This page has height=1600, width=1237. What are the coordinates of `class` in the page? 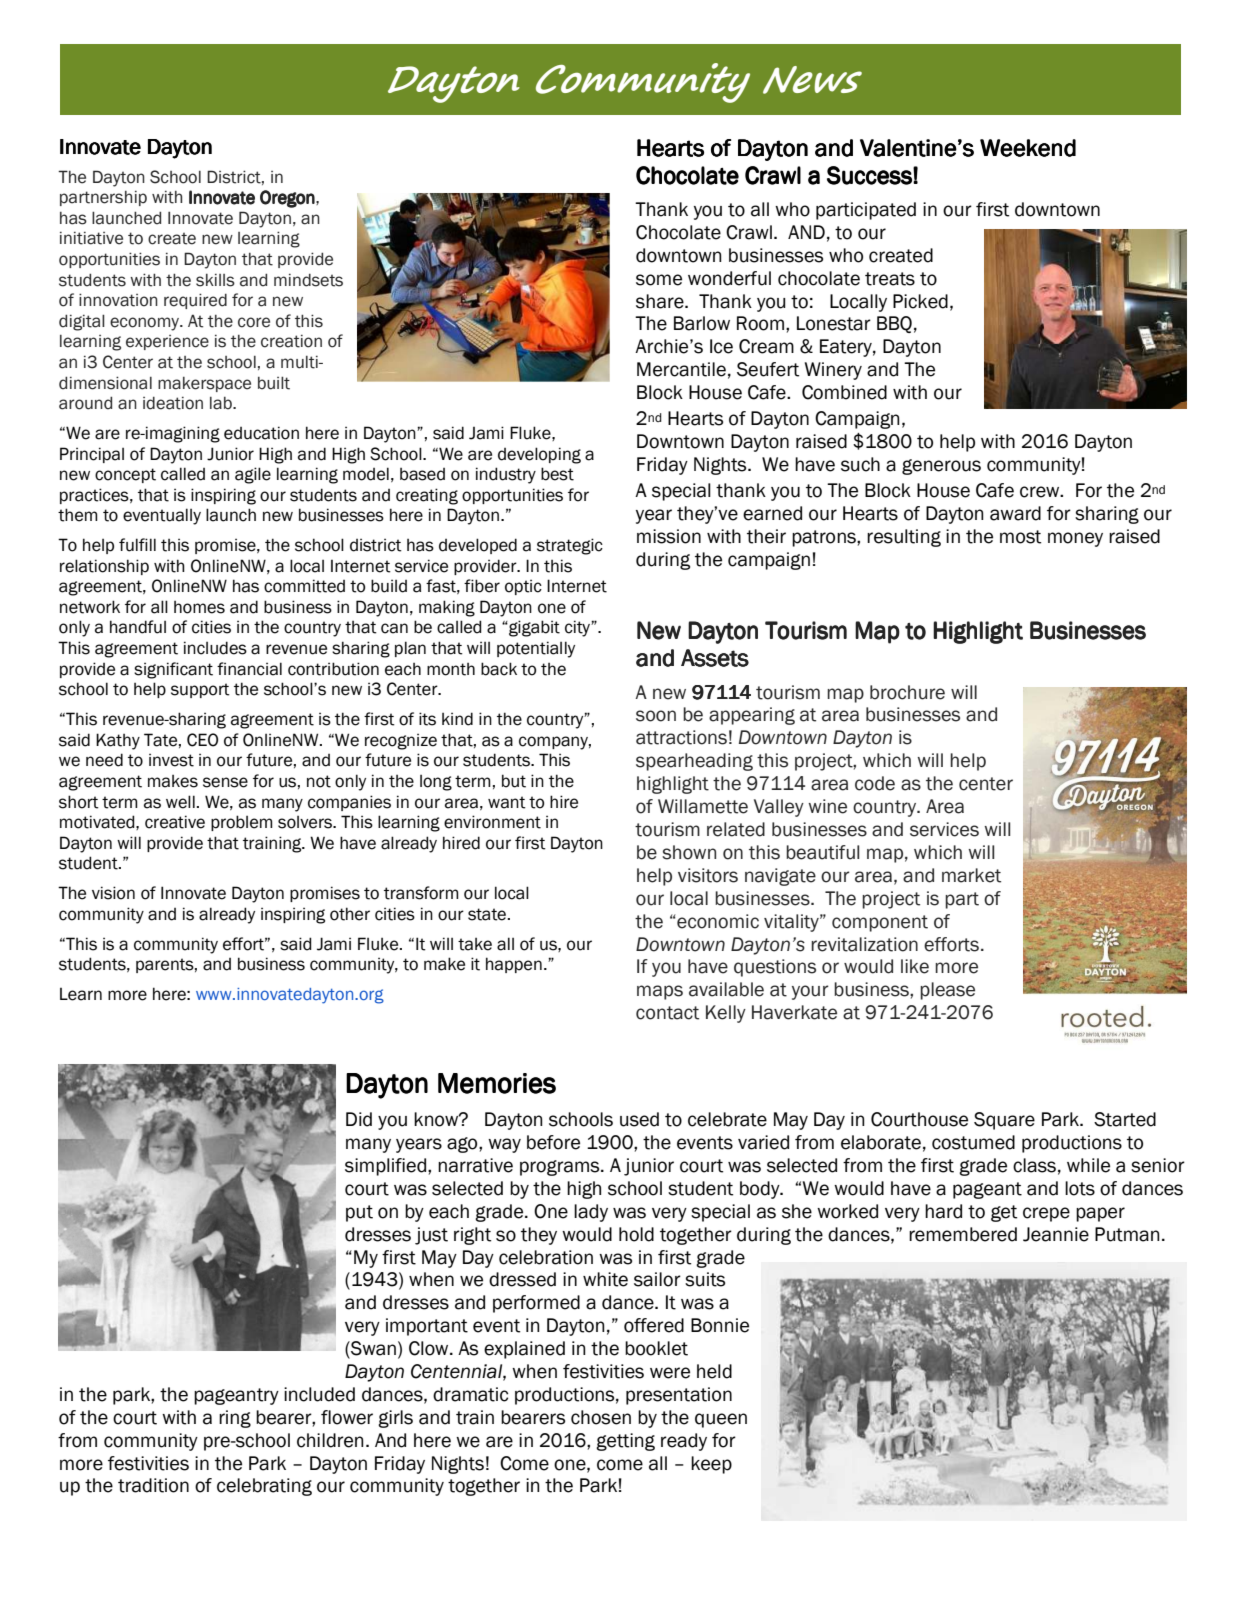 It's located at (1034, 1165).
